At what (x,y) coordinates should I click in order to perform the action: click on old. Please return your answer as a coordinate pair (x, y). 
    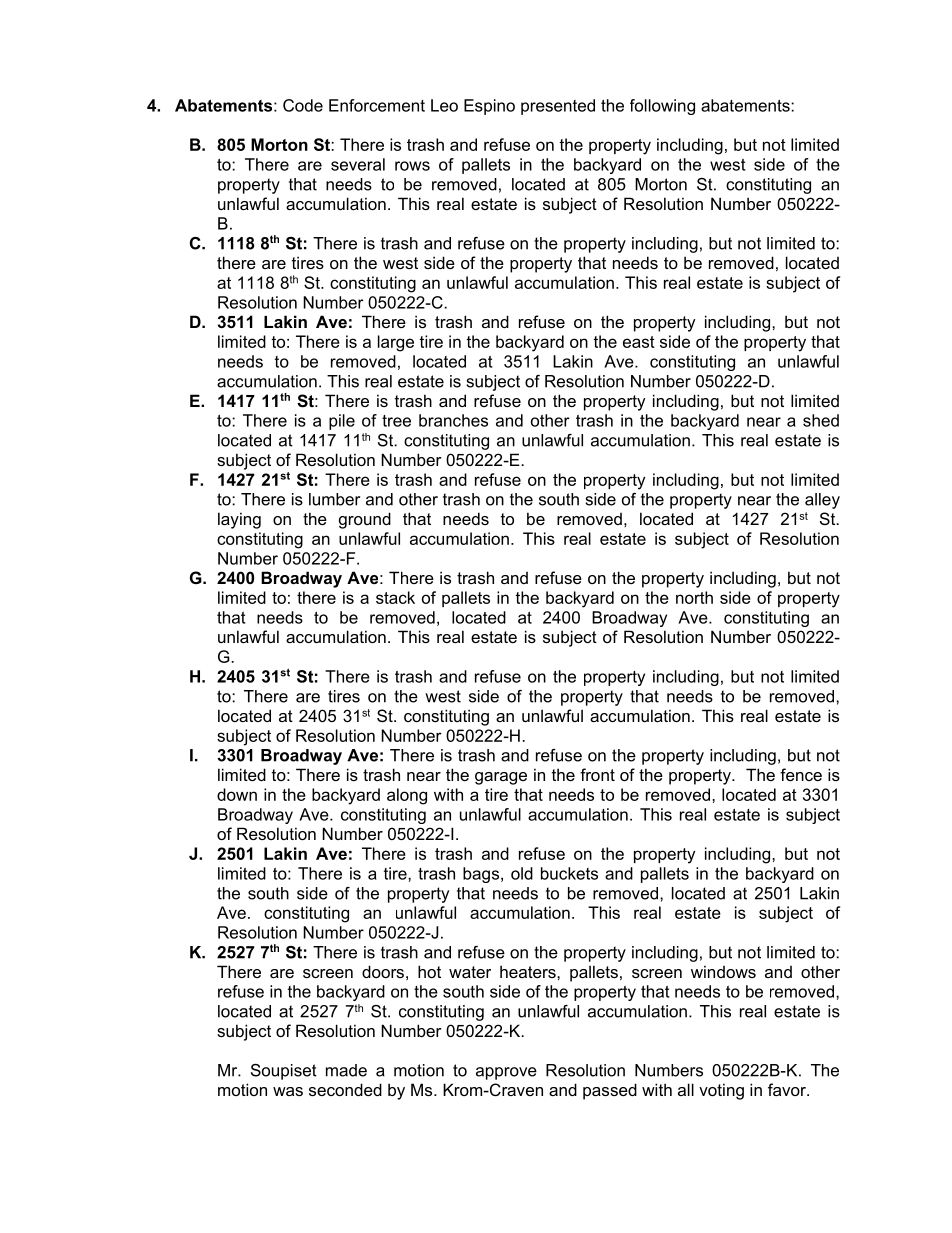
    Looking at the image, I should click on (522, 873).
